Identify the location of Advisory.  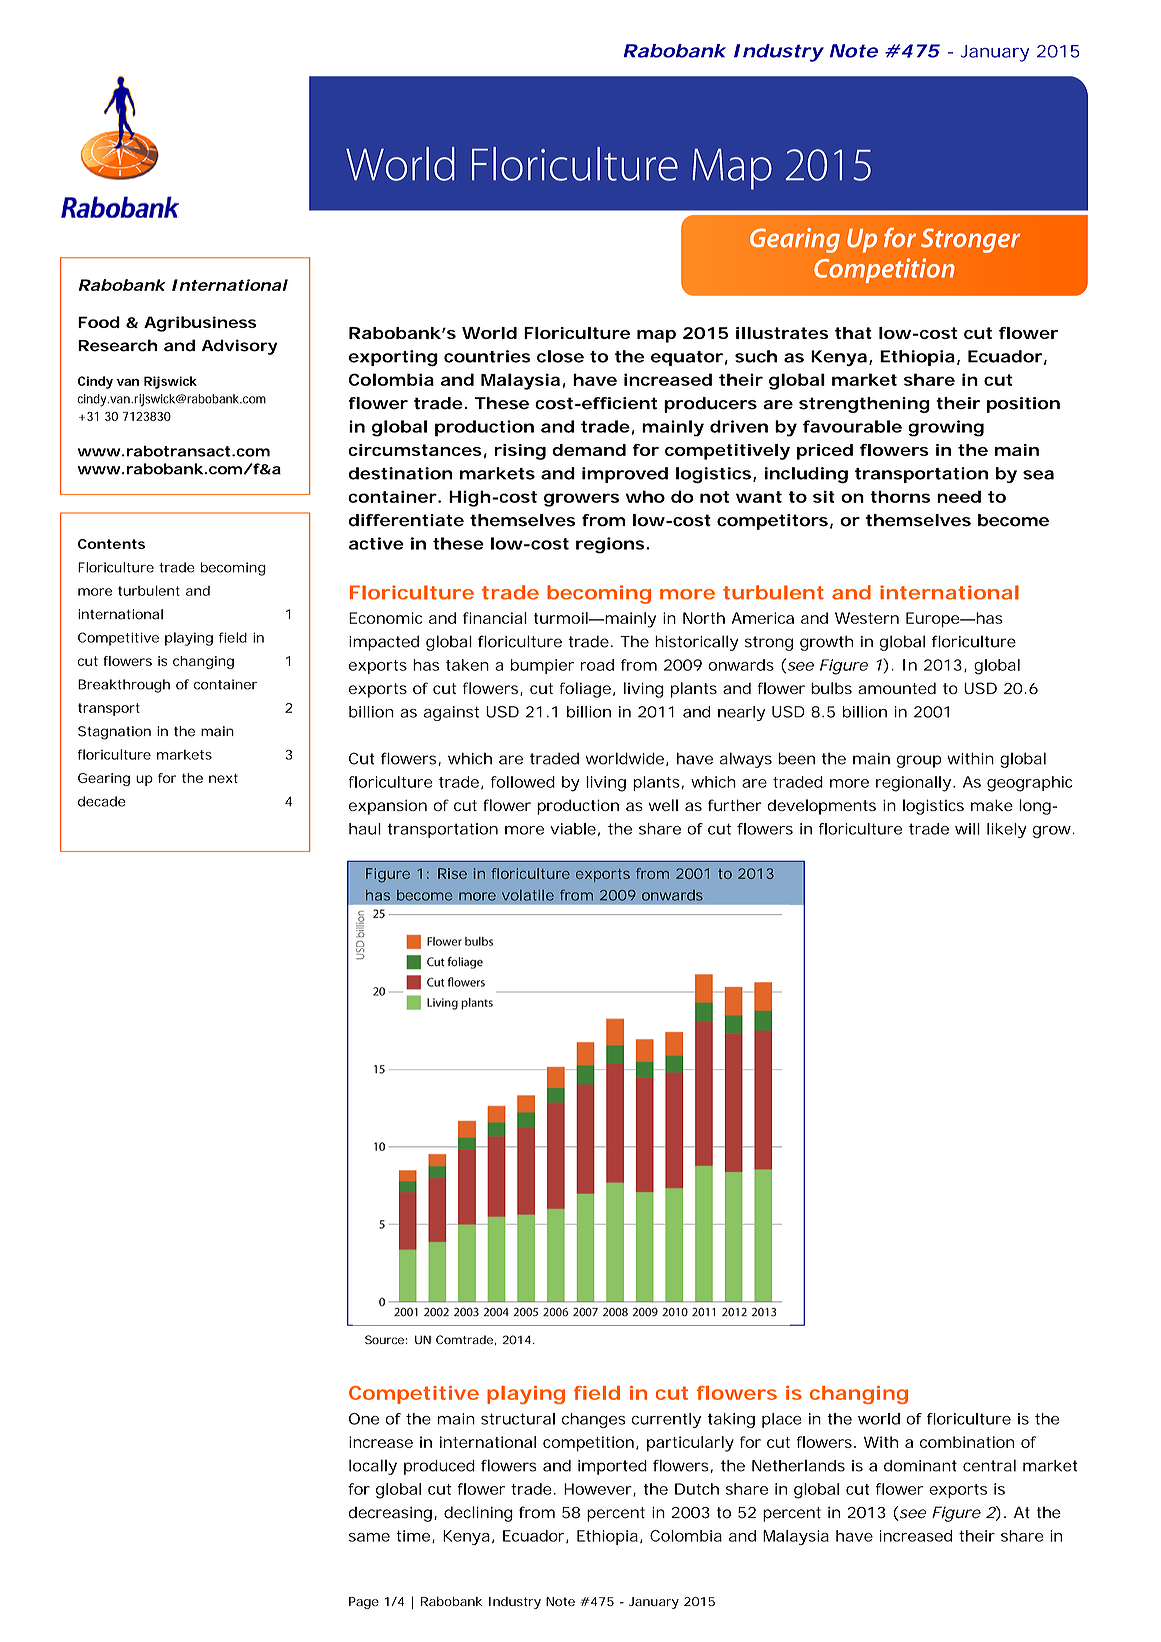
(239, 347).
